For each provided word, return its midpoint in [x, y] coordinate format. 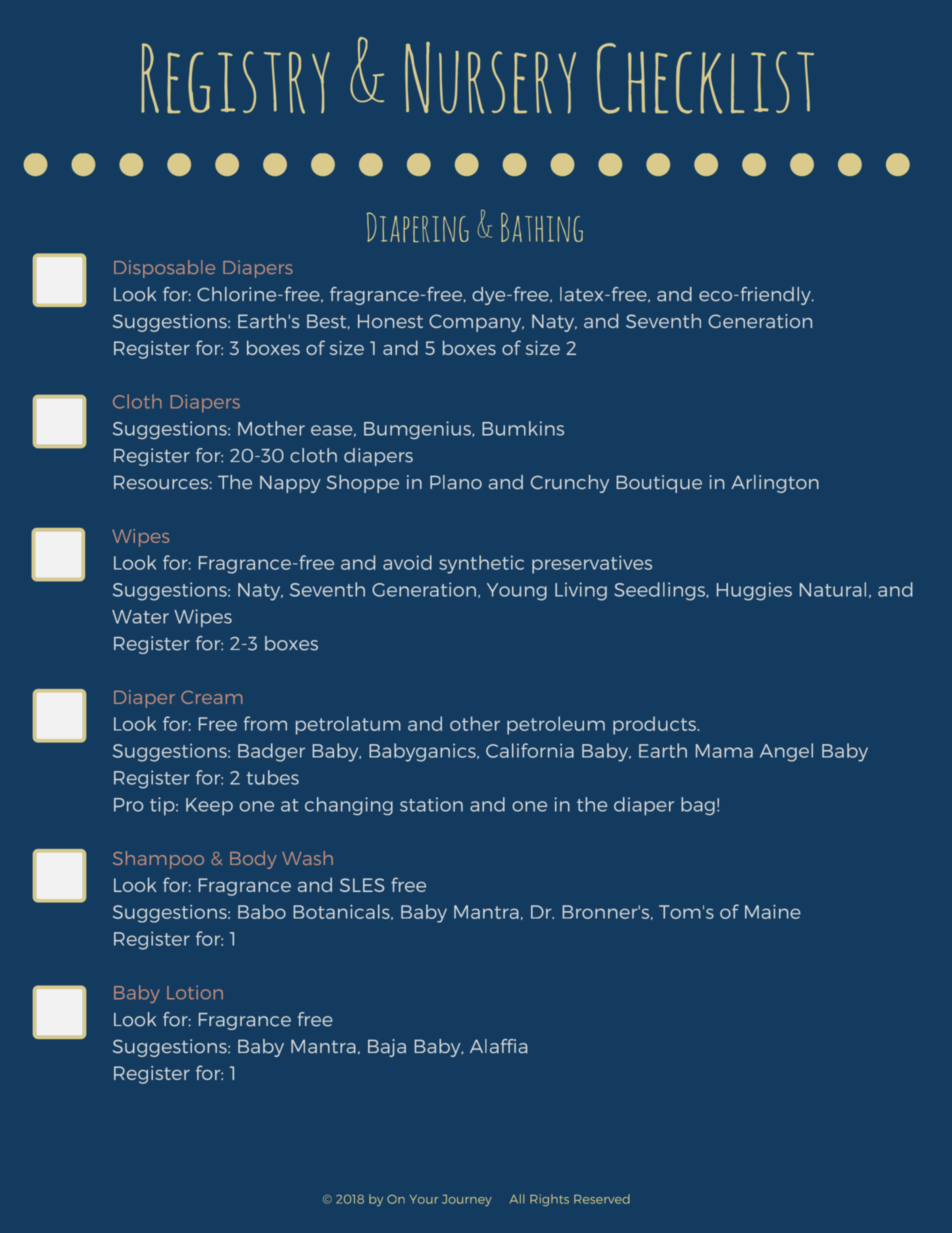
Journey [467, 1200]
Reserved [602, 1199]
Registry [235, 78]
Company [476, 323]
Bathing [542, 227]
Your [424, 1199]
